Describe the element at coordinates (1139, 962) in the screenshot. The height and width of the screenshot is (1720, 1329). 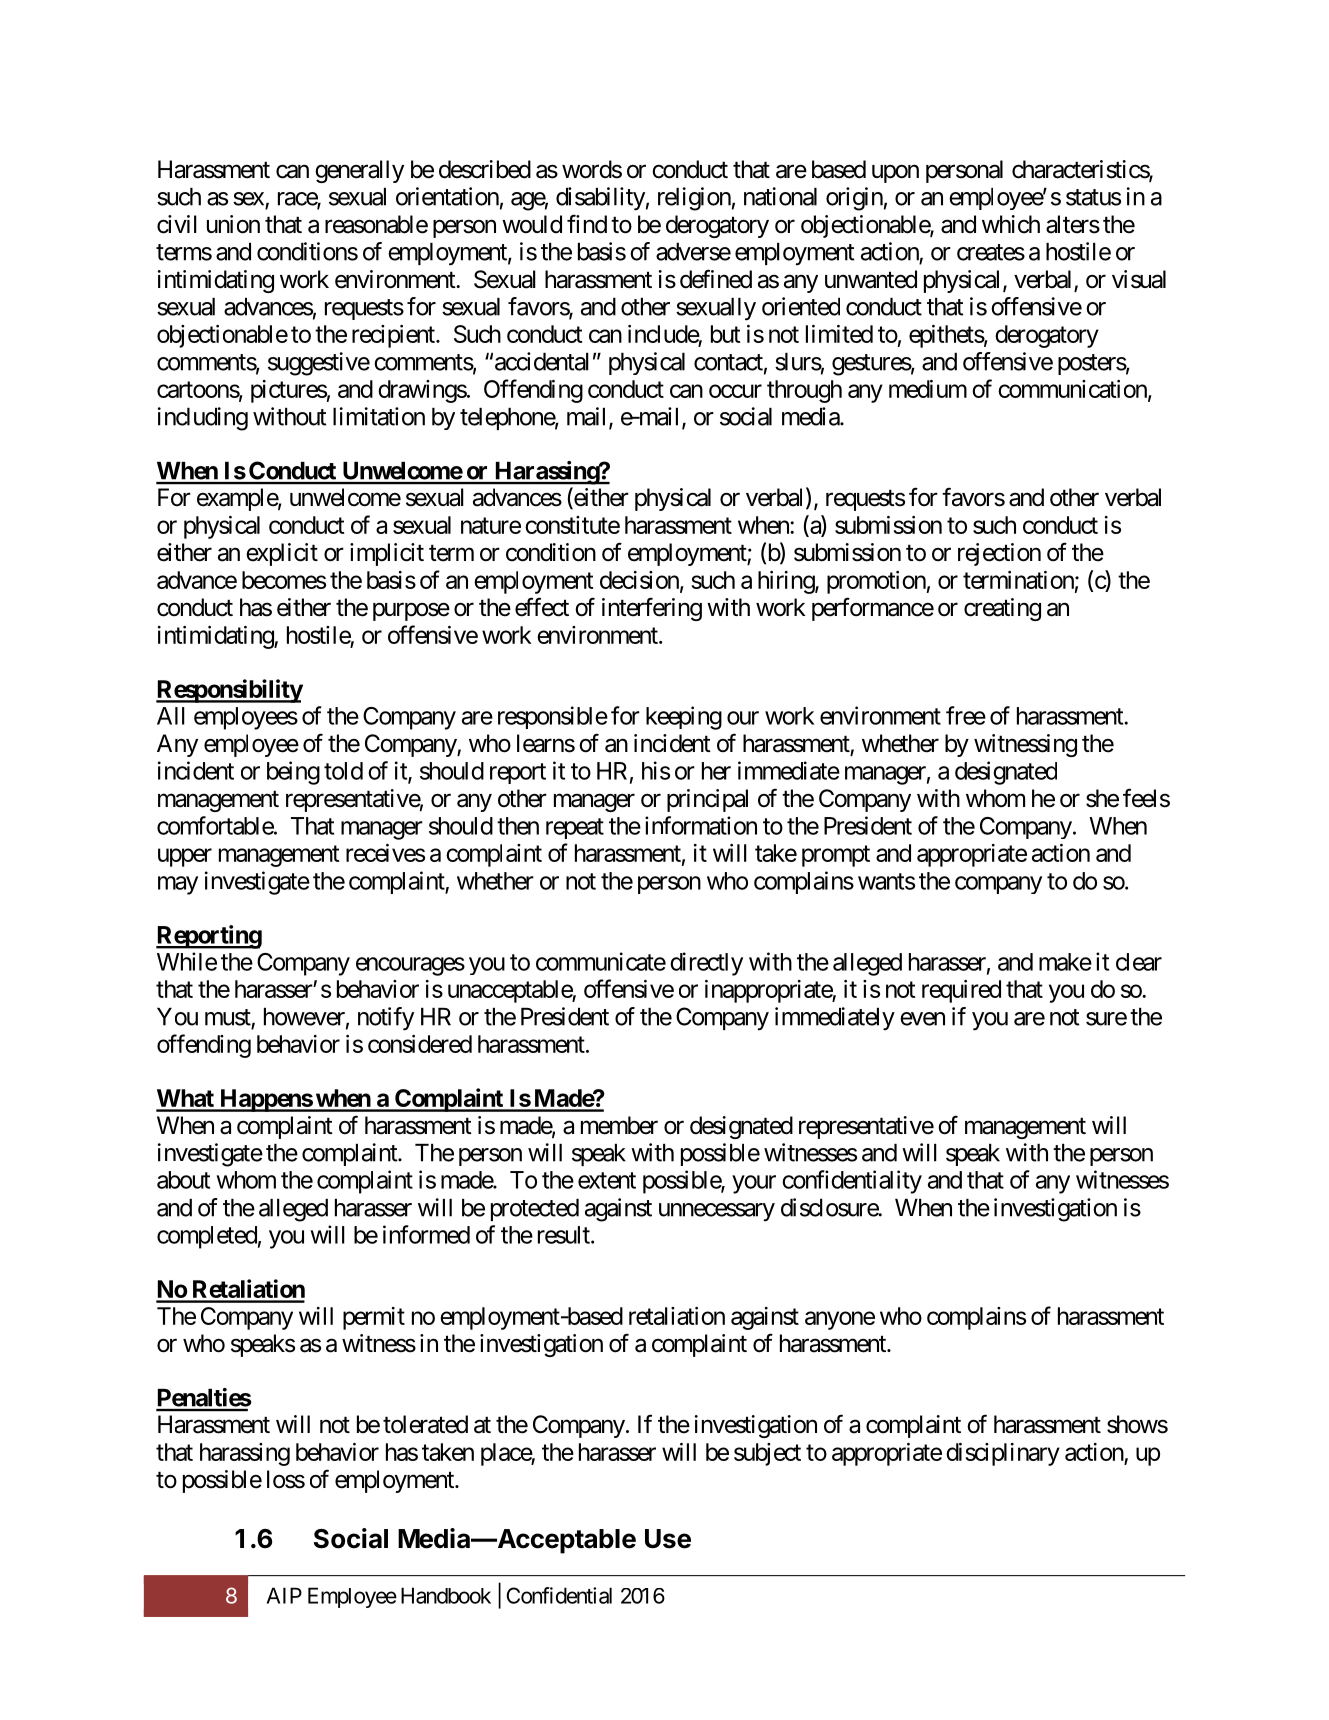
I see `clear` at that location.
